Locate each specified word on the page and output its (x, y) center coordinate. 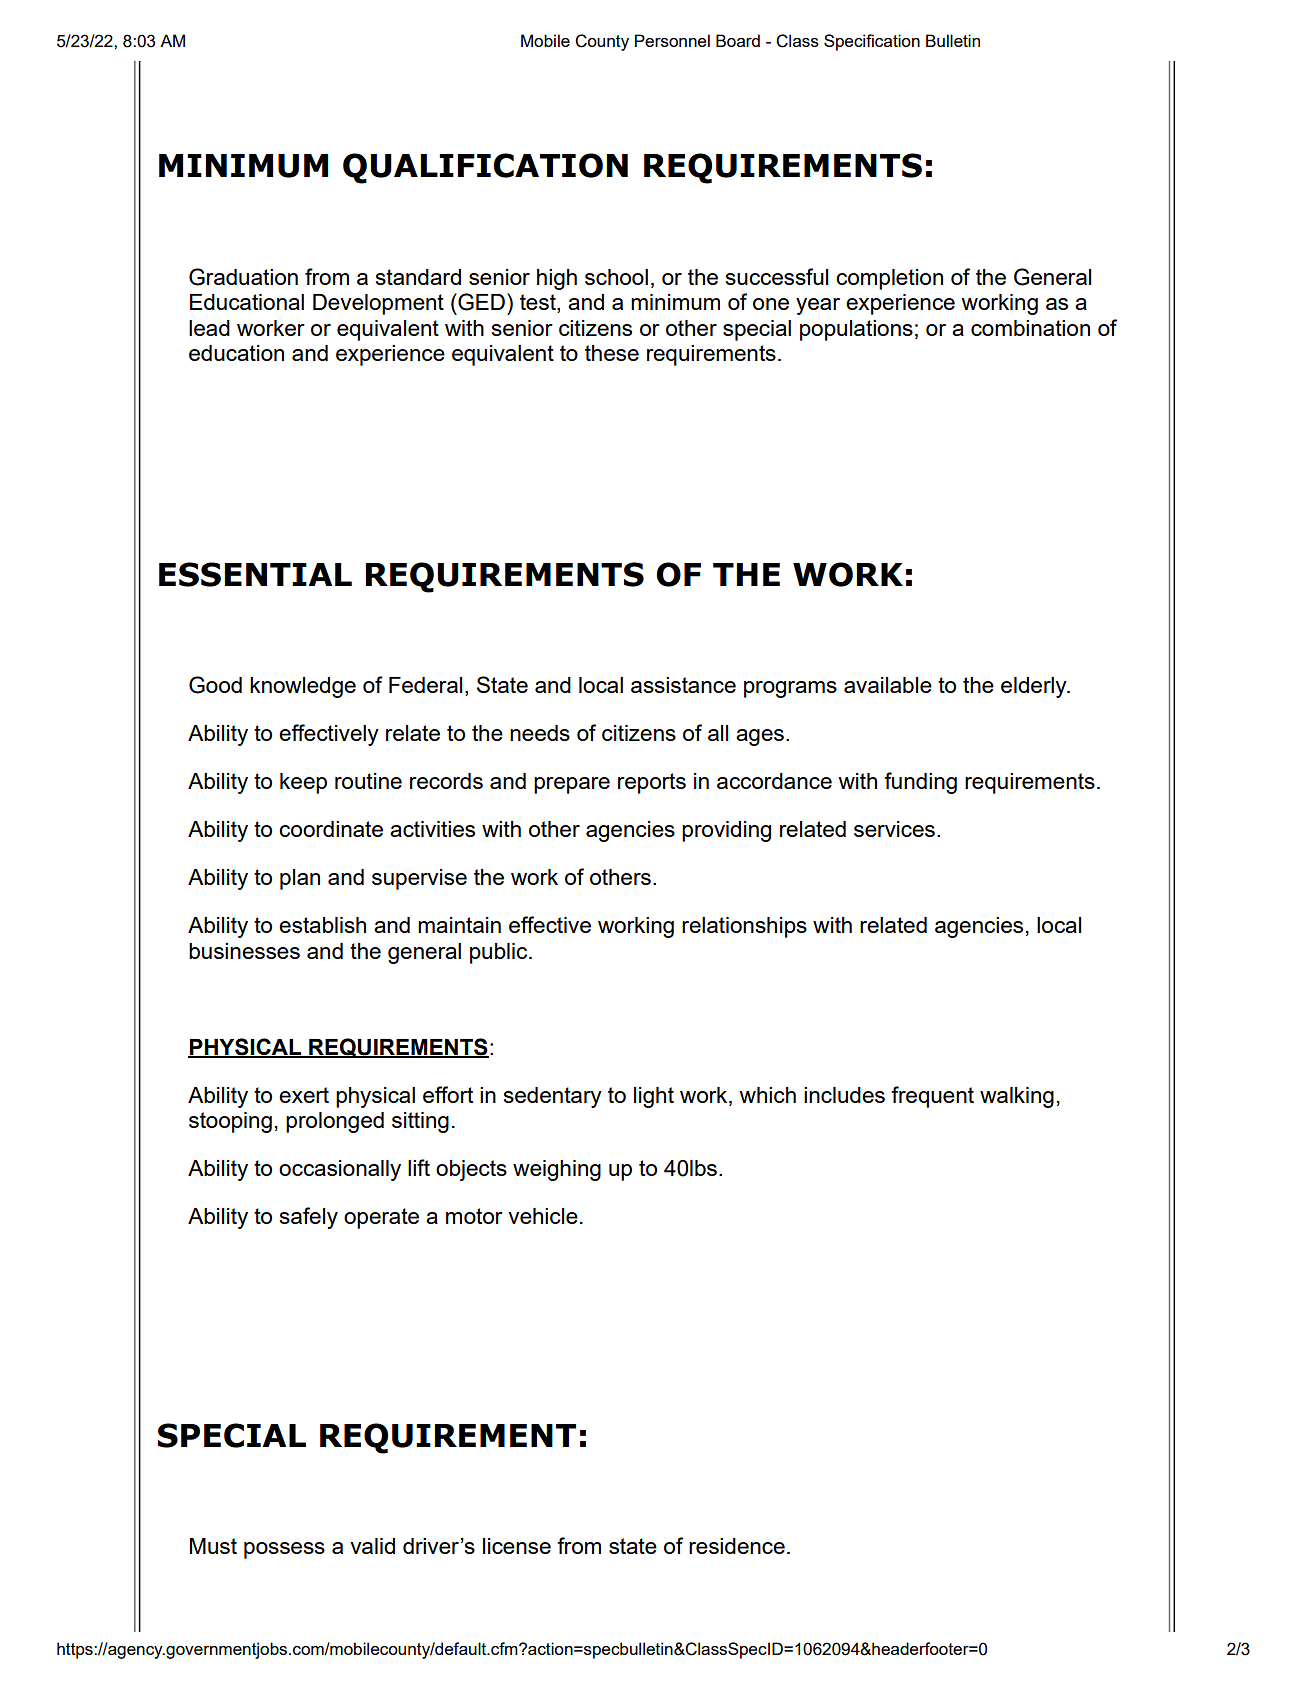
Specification (872, 42)
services (894, 829)
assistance (683, 685)
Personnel (672, 40)
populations (856, 330)
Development (378, 304)
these (612, 353)
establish (322, 925)
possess (284, 1550)
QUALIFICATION (485, 168)
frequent (932, 1097)
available (888, 685)
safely (309, 1218)
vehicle (543, 1216)
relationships (744, 927)
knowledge (303, 687)
